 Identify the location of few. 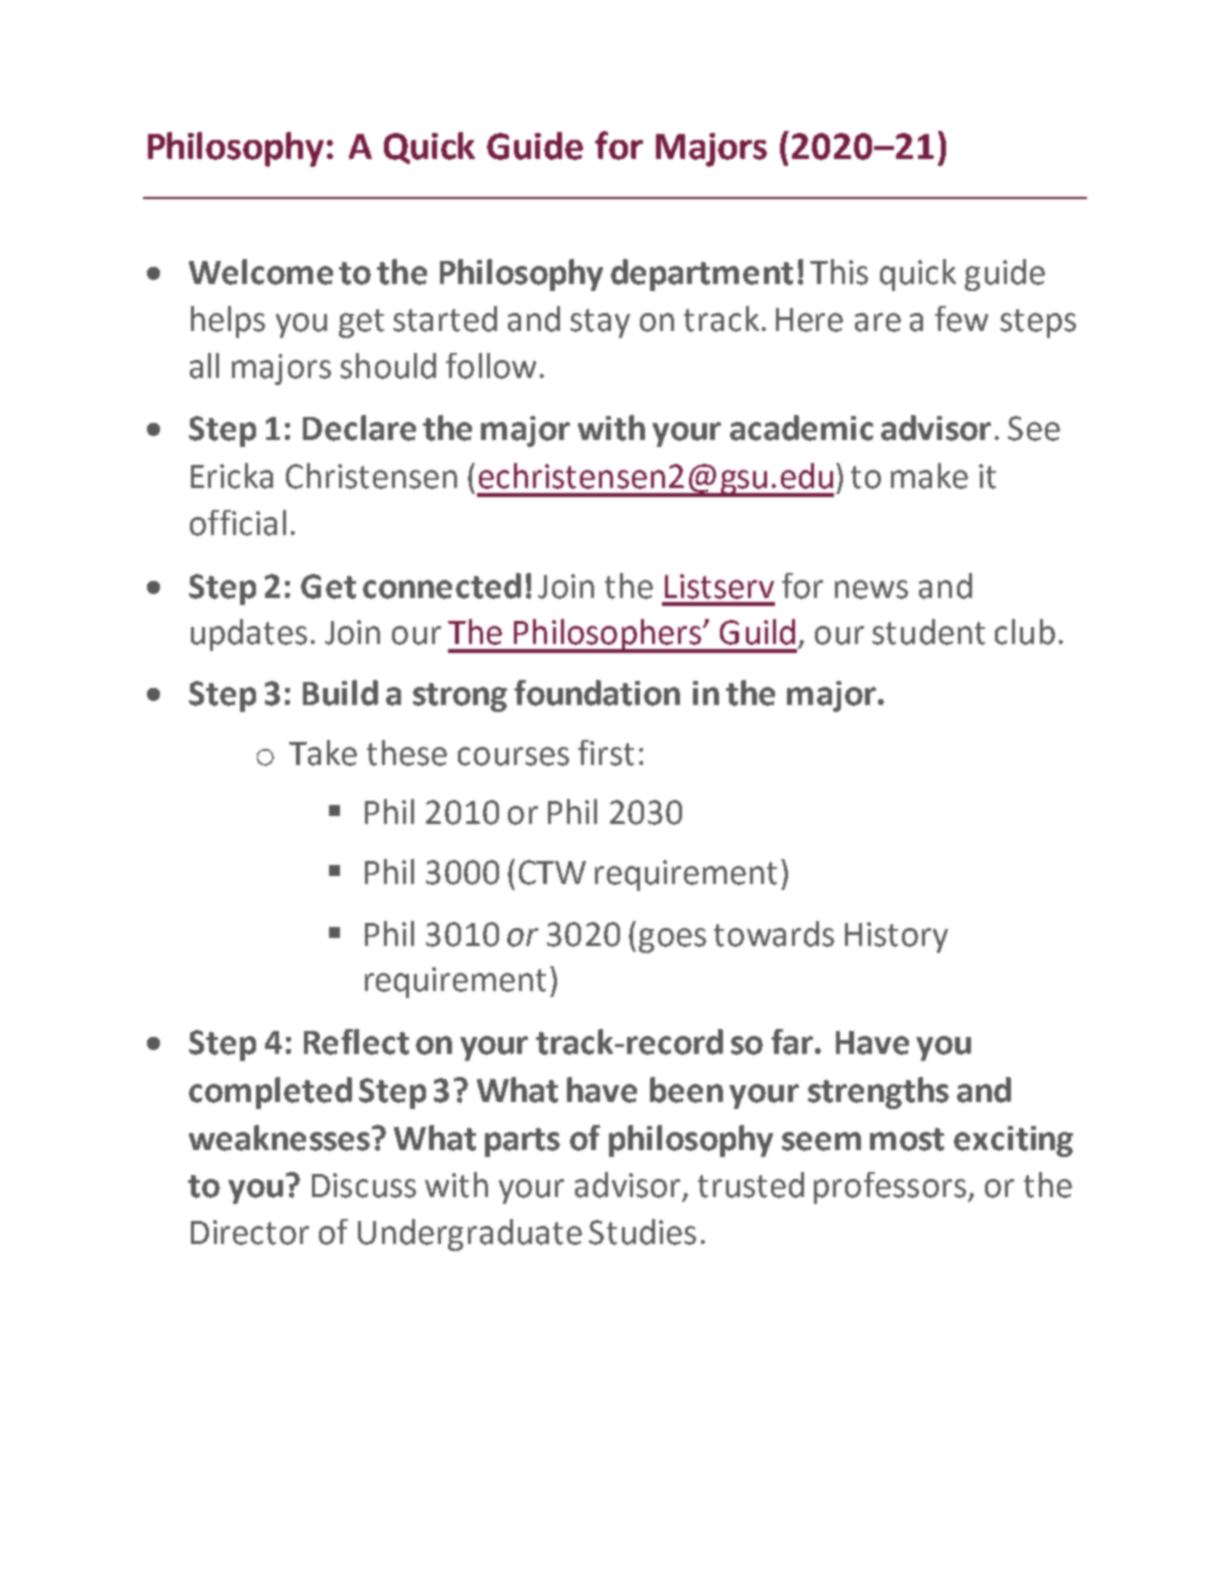
(961, 319).
